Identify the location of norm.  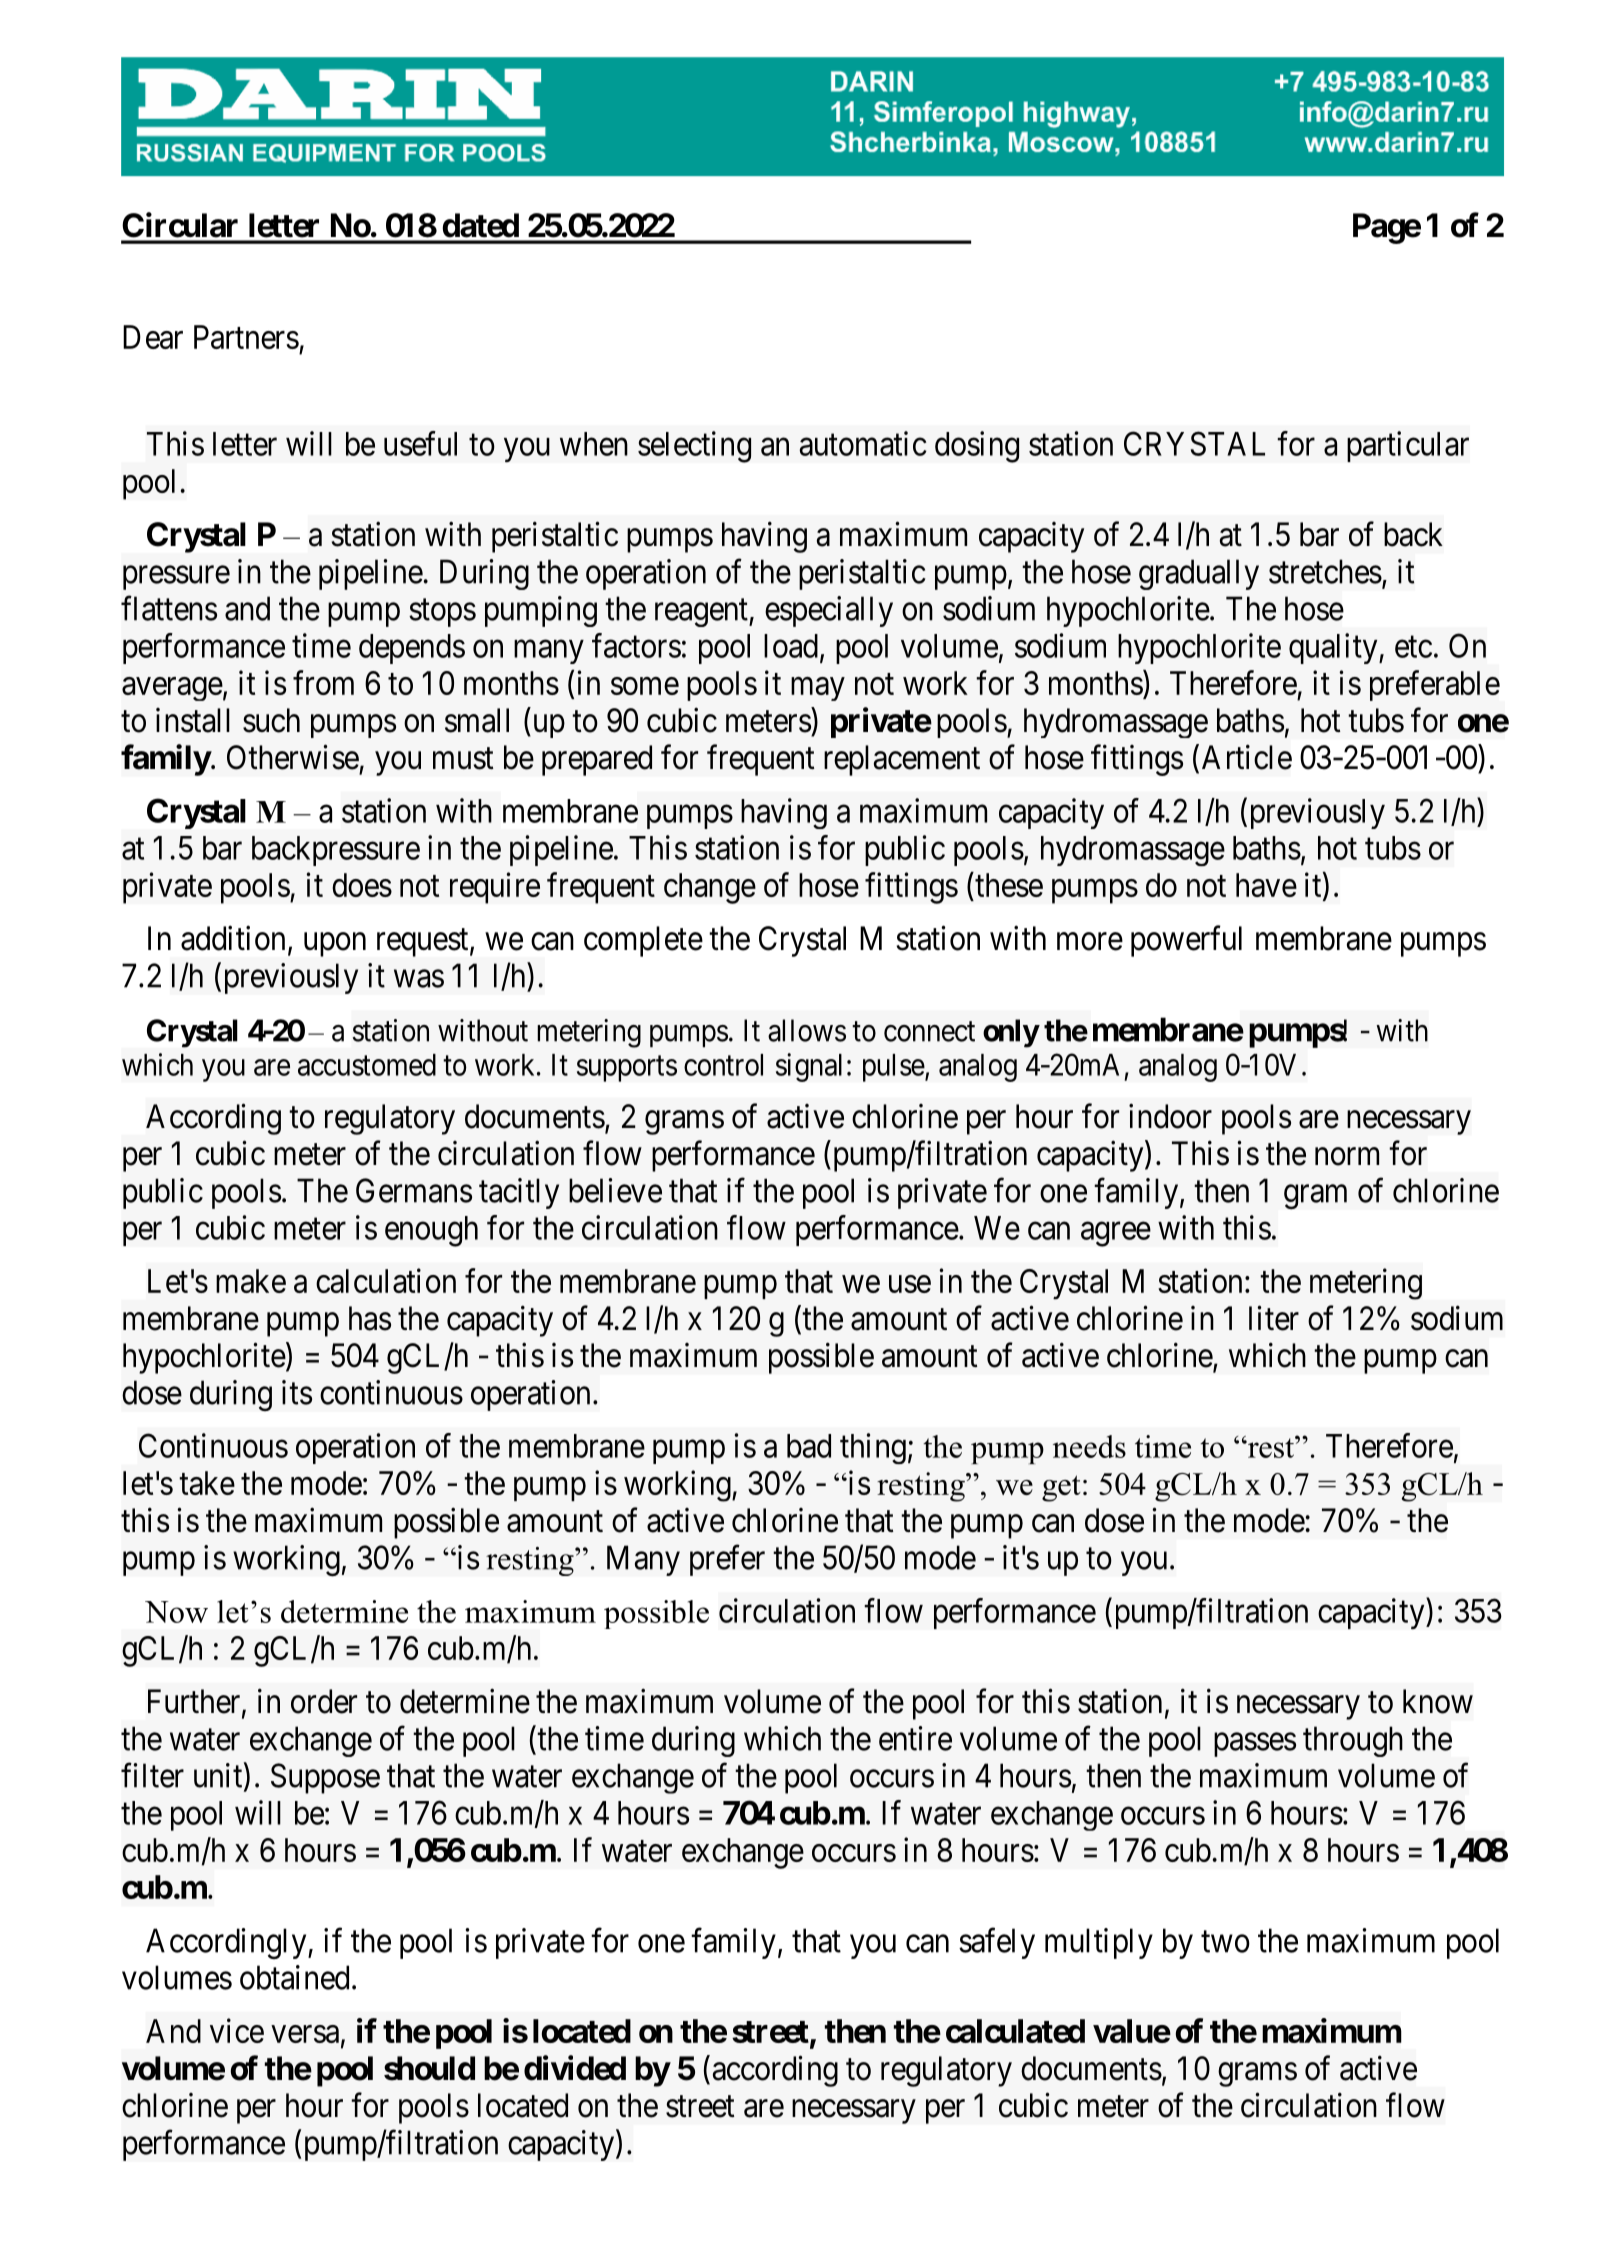
(1347, 1157).
